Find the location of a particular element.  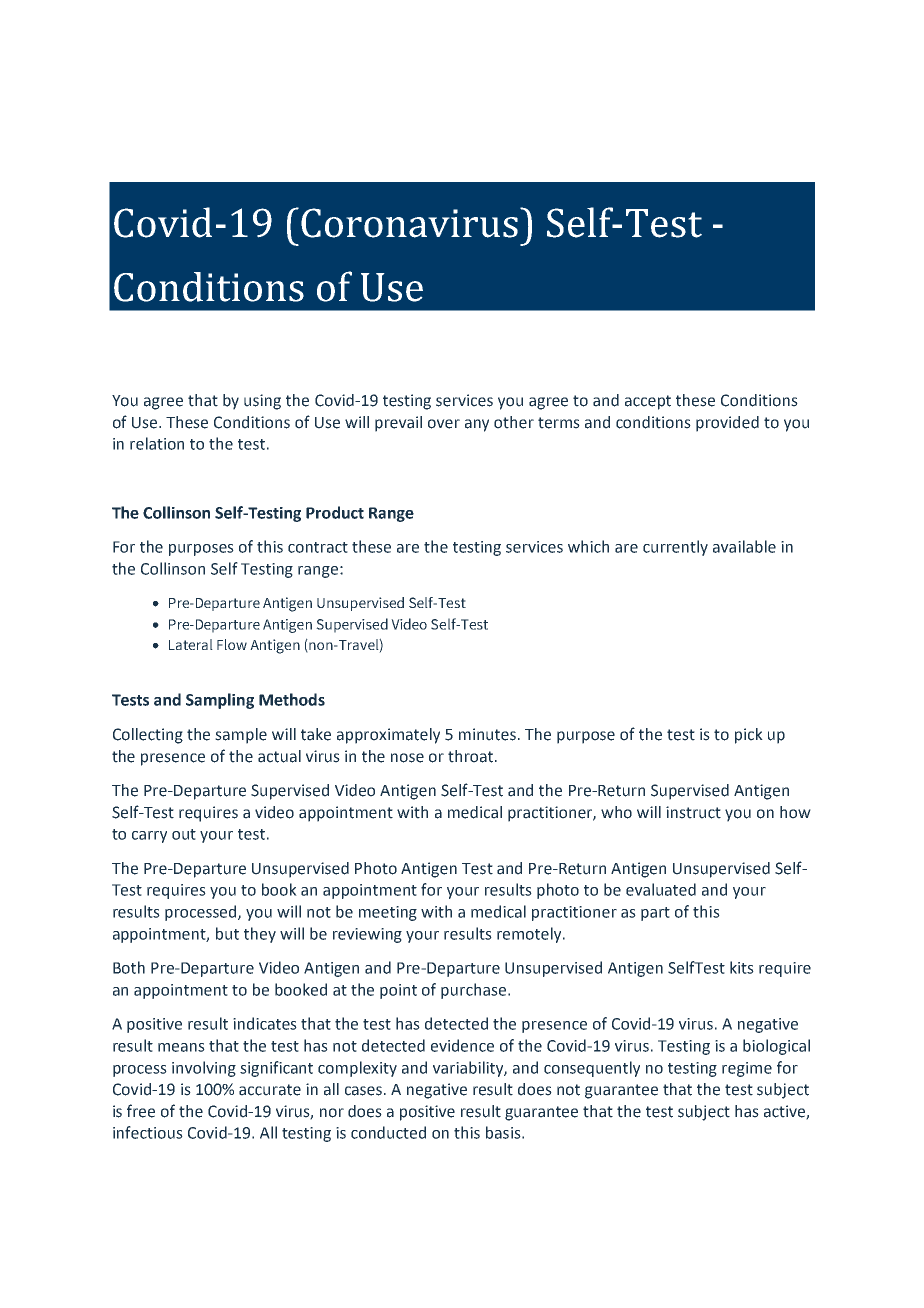

relation is located at coordinates (157, 443).
